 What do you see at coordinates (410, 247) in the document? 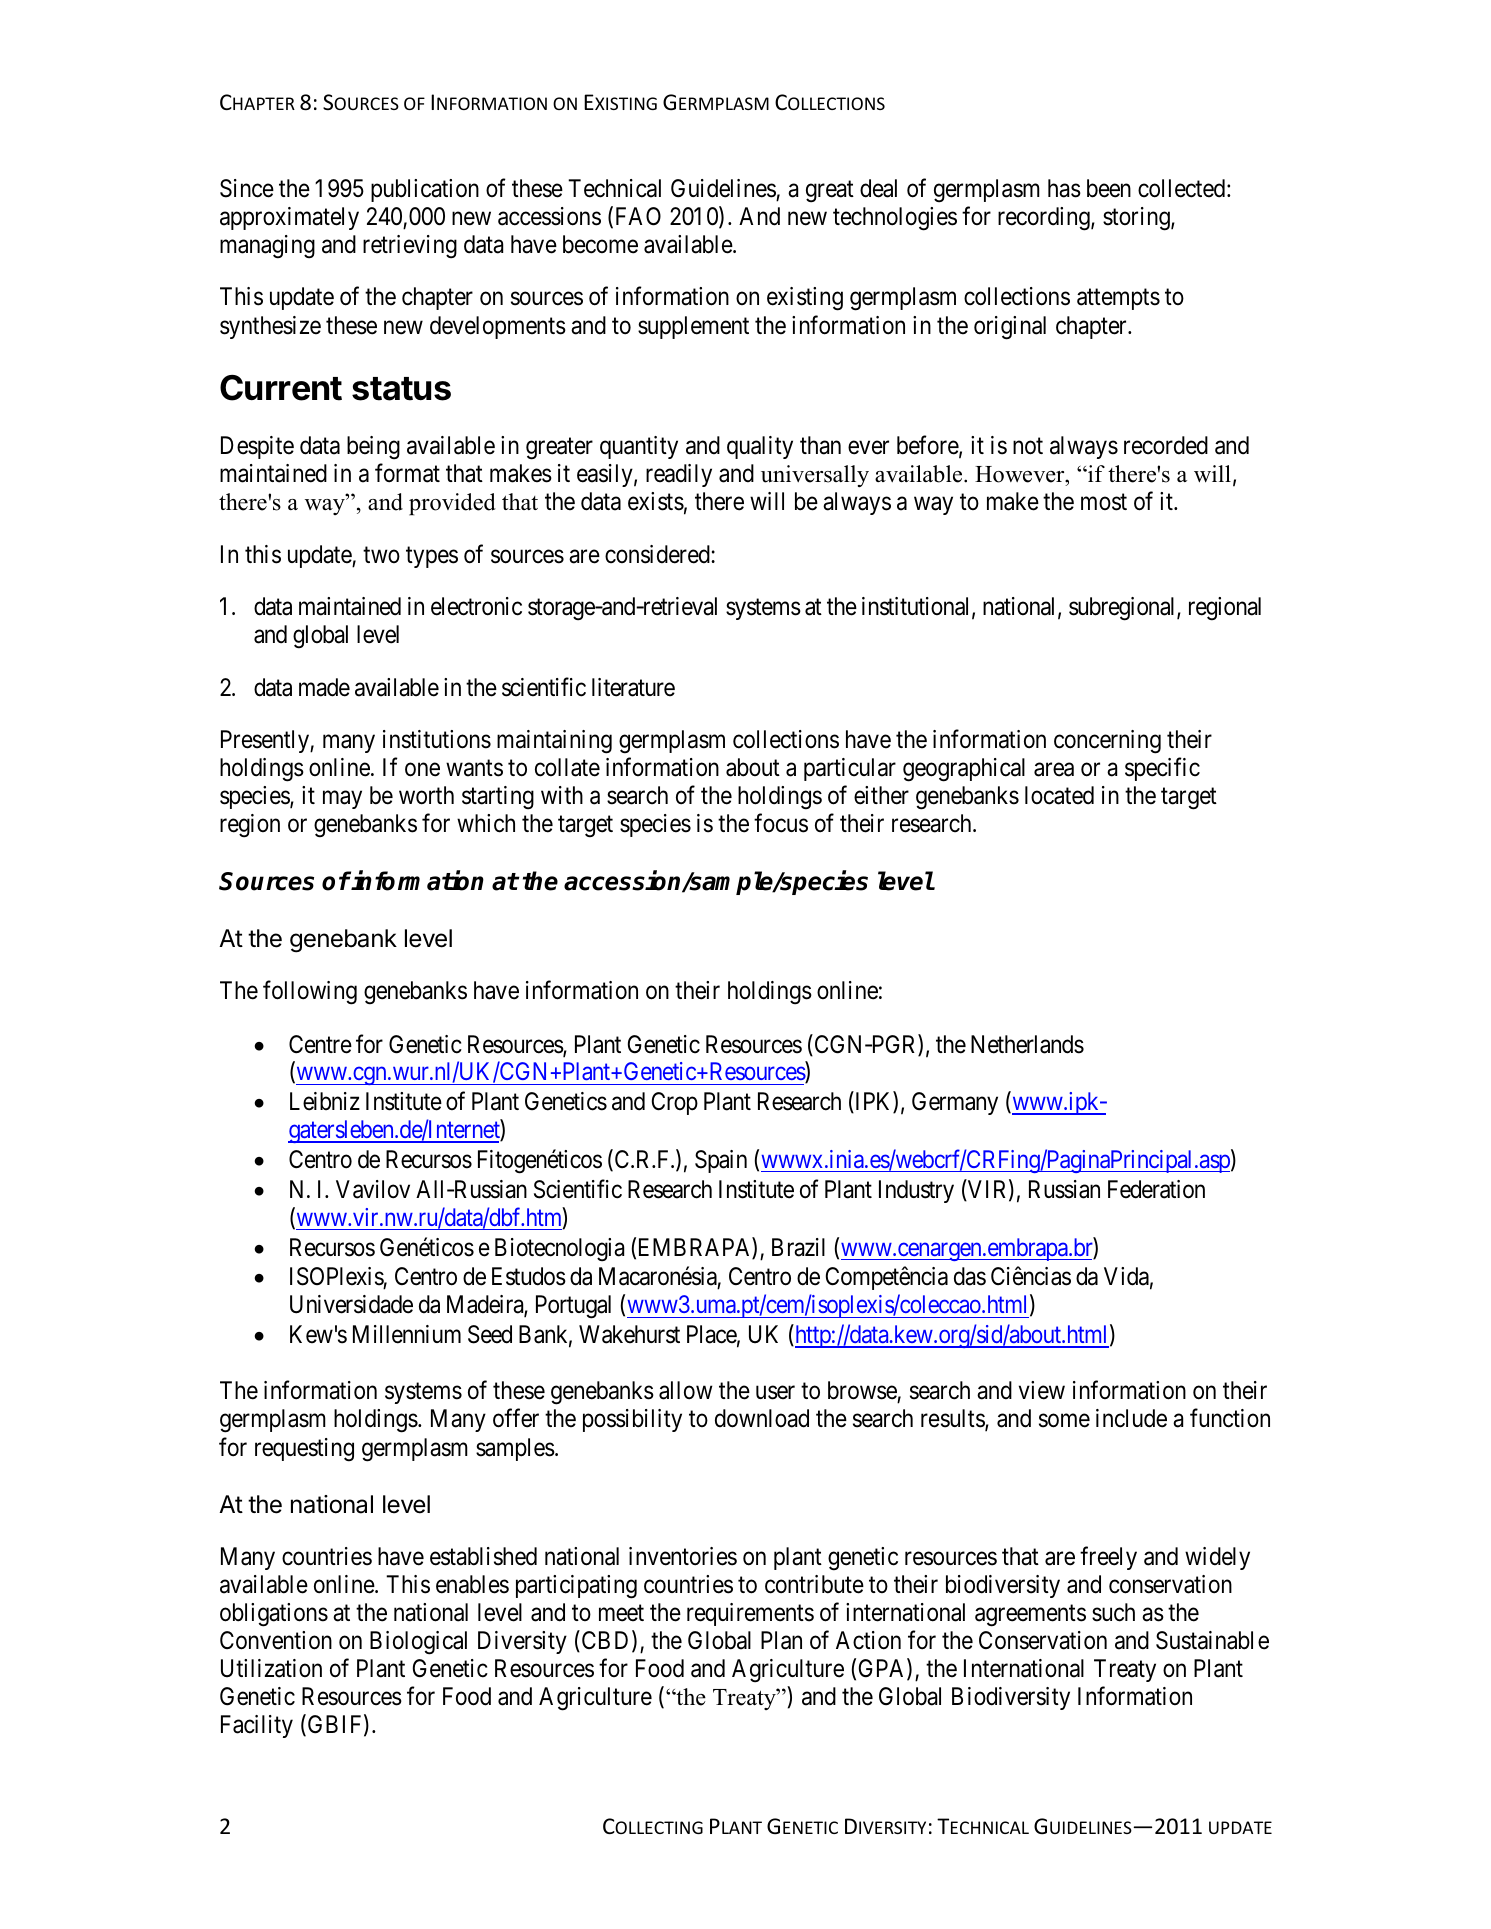
I see `retrieving` at bounding box center [410, 247].
